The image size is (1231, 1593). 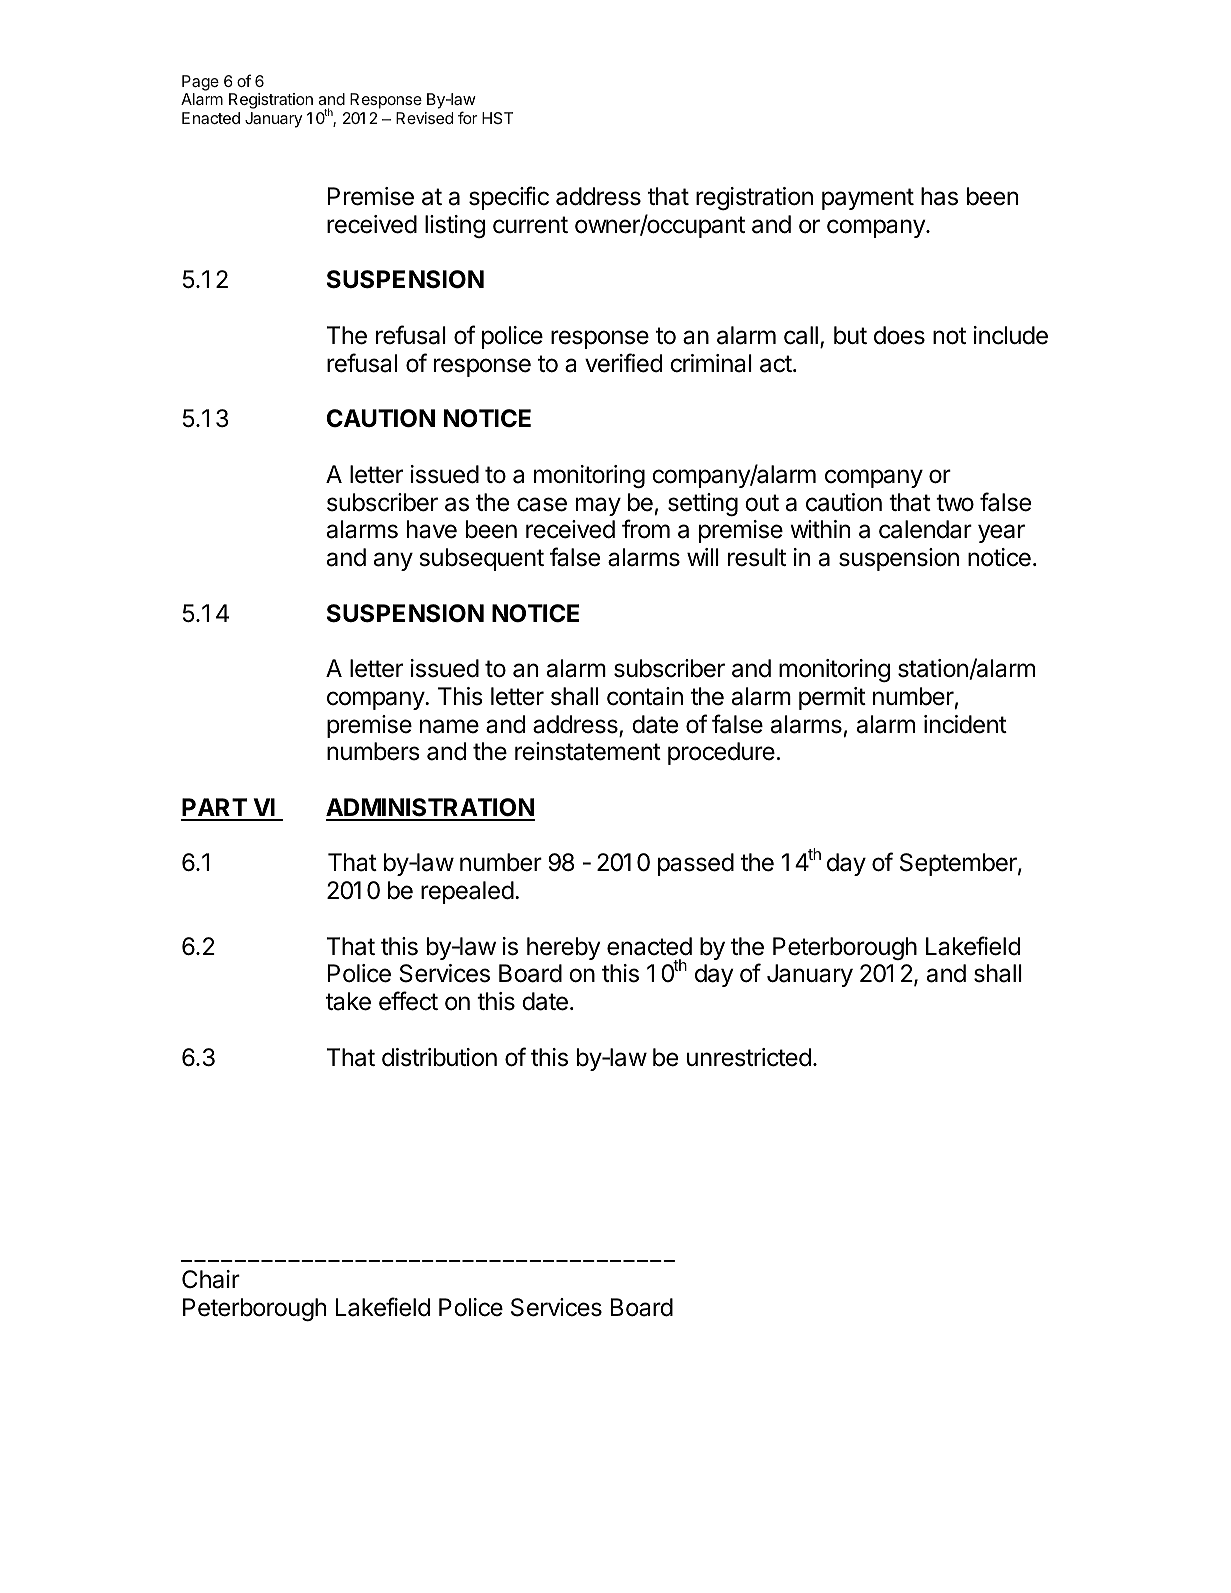 I want to click on Page, so click(x=200, y=83).
